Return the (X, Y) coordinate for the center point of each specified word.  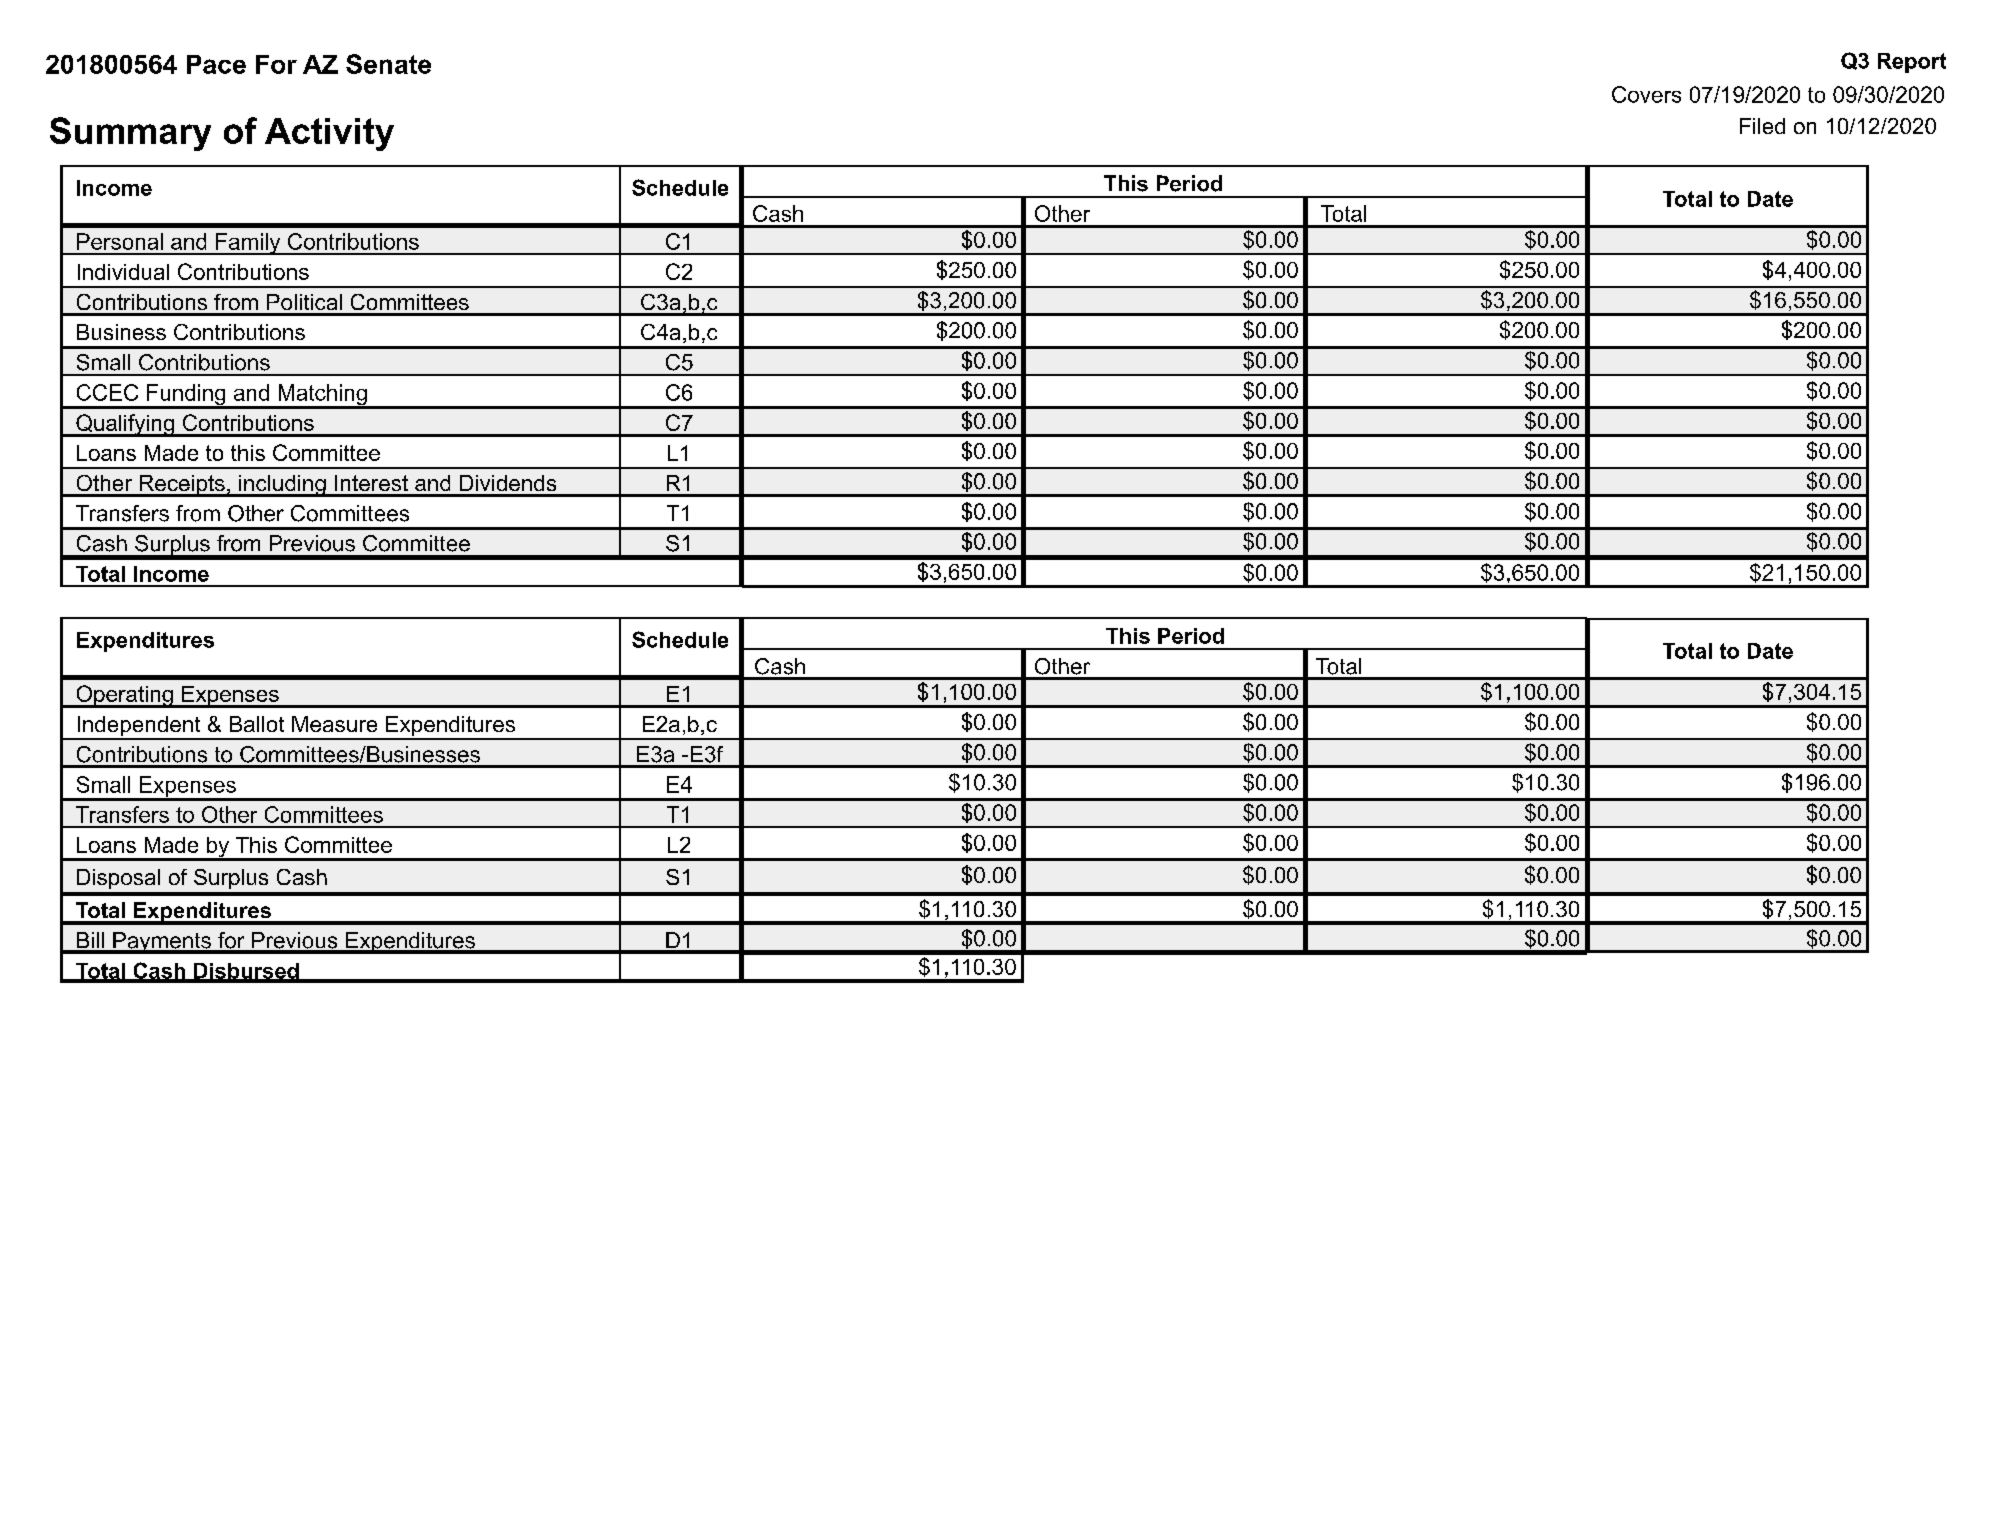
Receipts (182, 486)
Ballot (257, 724)
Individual (123, 272)
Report (1912, 63)
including (282, 486)
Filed (1762, 126)
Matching (322, 396)
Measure (334, 724)
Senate (388, 64)
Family (248, 244)
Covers (1646, 94)
